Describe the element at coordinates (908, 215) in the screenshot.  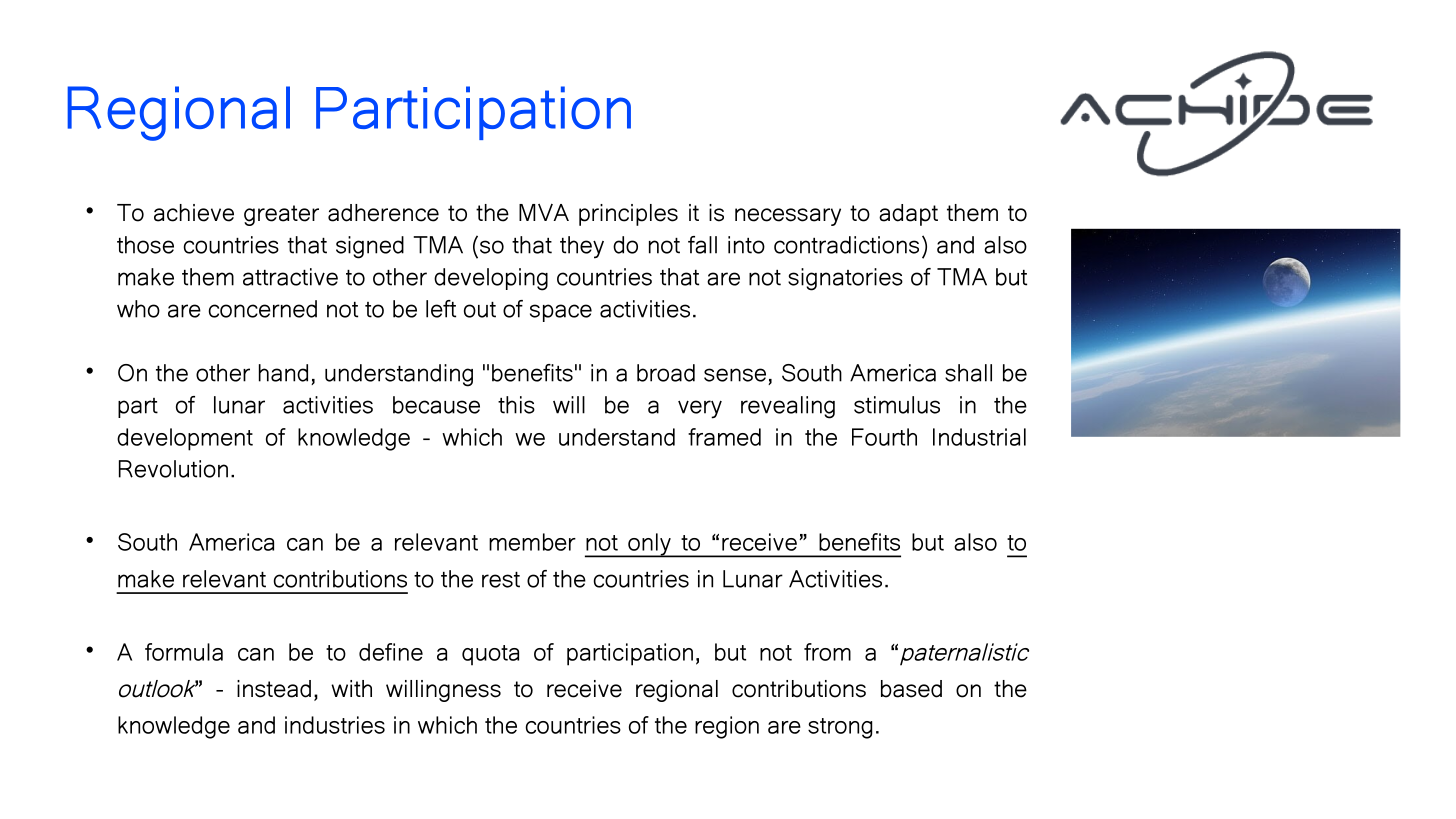
I see `adapt` at that location.
